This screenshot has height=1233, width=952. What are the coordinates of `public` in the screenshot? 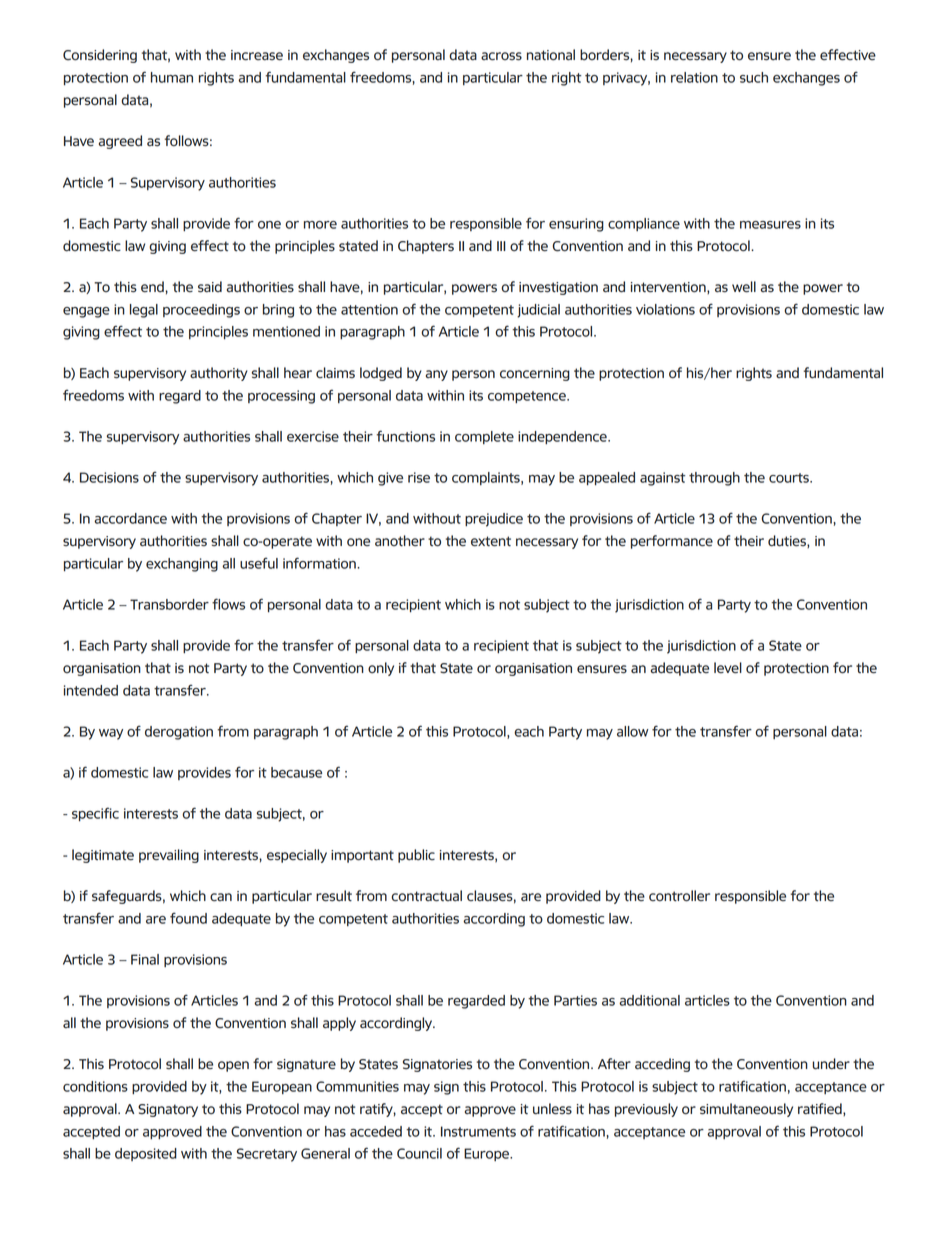 It's located at (416, 856).
